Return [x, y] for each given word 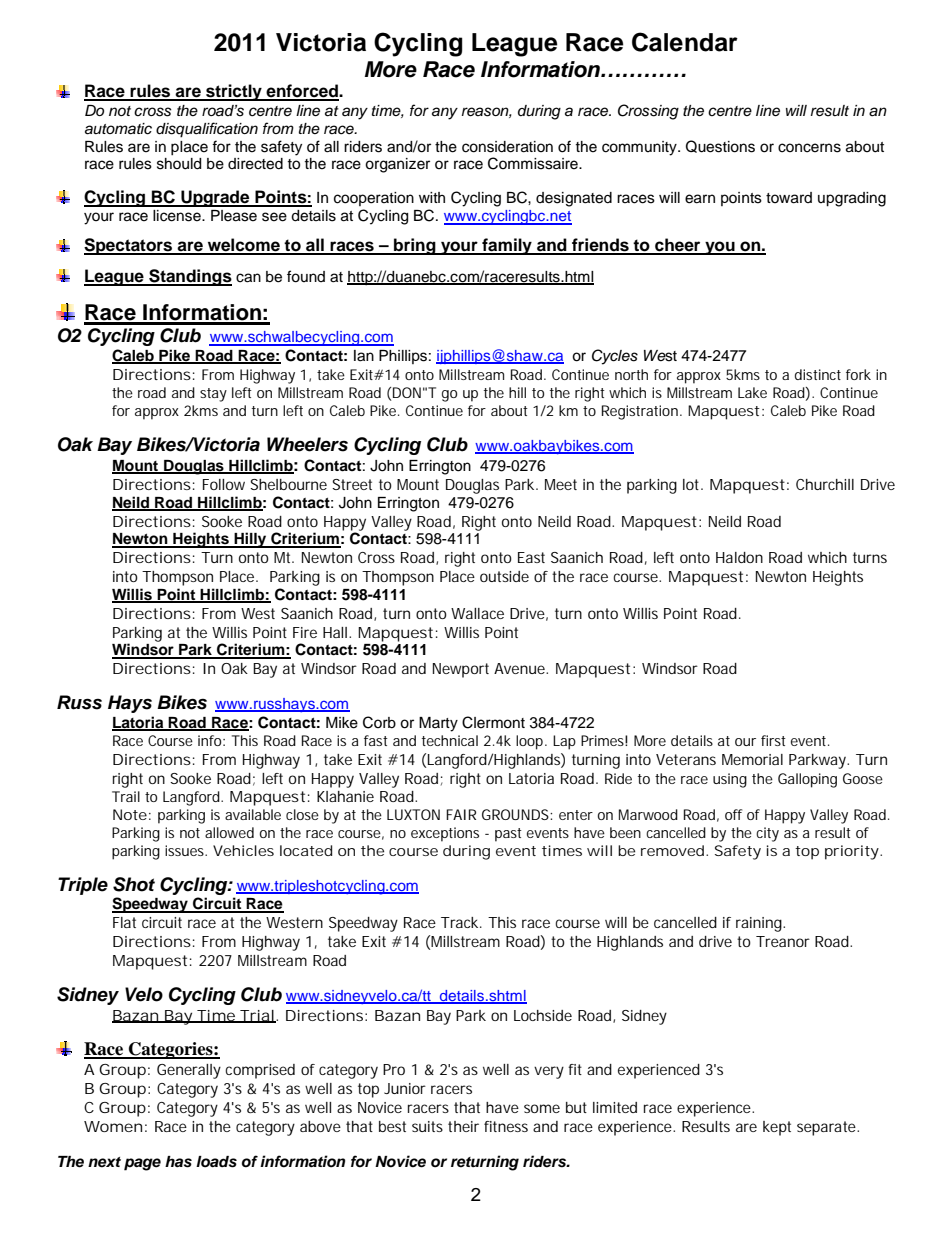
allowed [229, 832]
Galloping [807, 780]
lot [693, 484]
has [178, 1162]
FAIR [461, 814]
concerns [809, 148]
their [463, 1126]
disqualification [207, 130]
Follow [224, 484]
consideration [507, 147]
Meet [561, 484]
